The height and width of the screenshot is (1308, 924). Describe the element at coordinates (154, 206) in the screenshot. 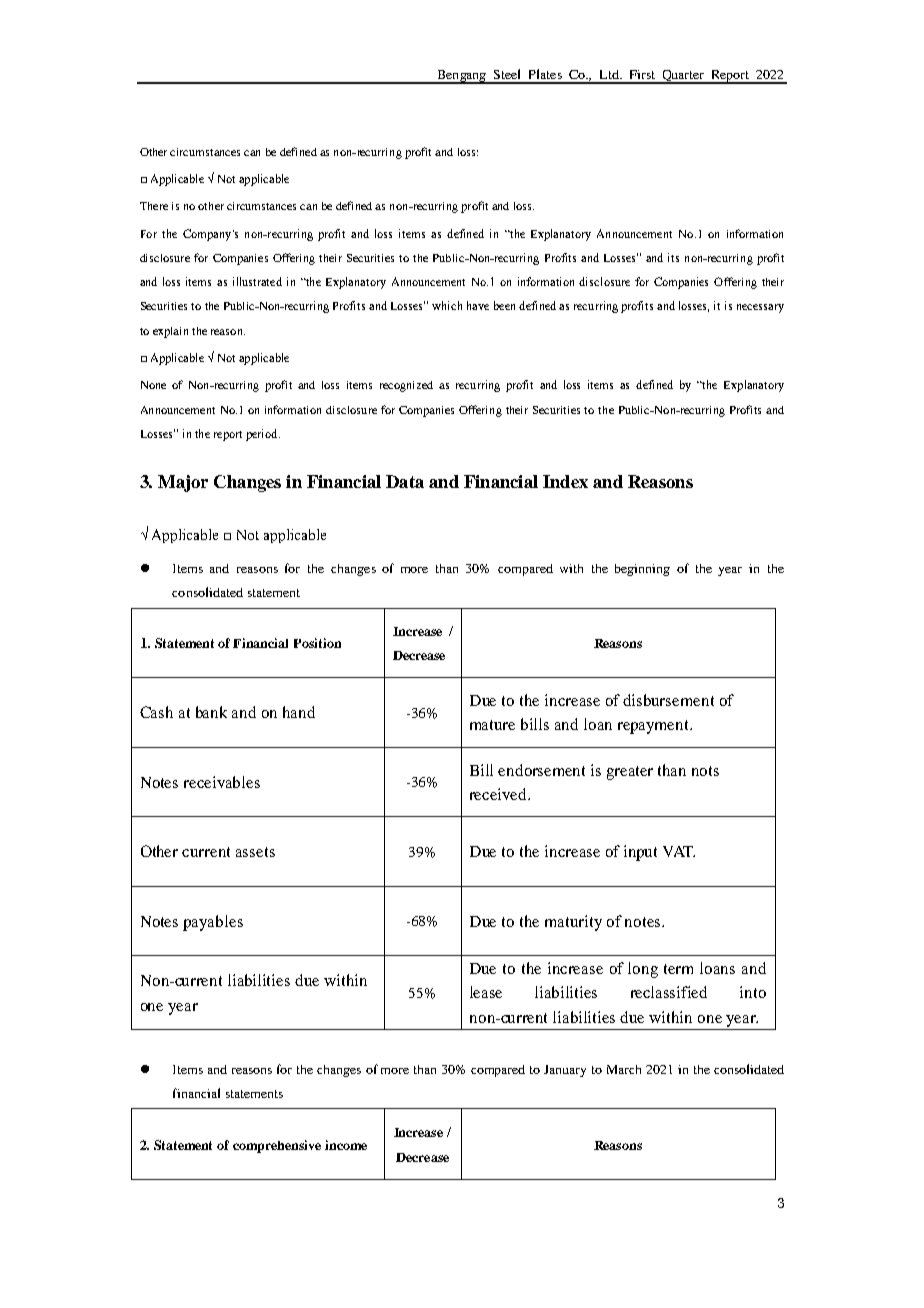

I see `There` at that location.
